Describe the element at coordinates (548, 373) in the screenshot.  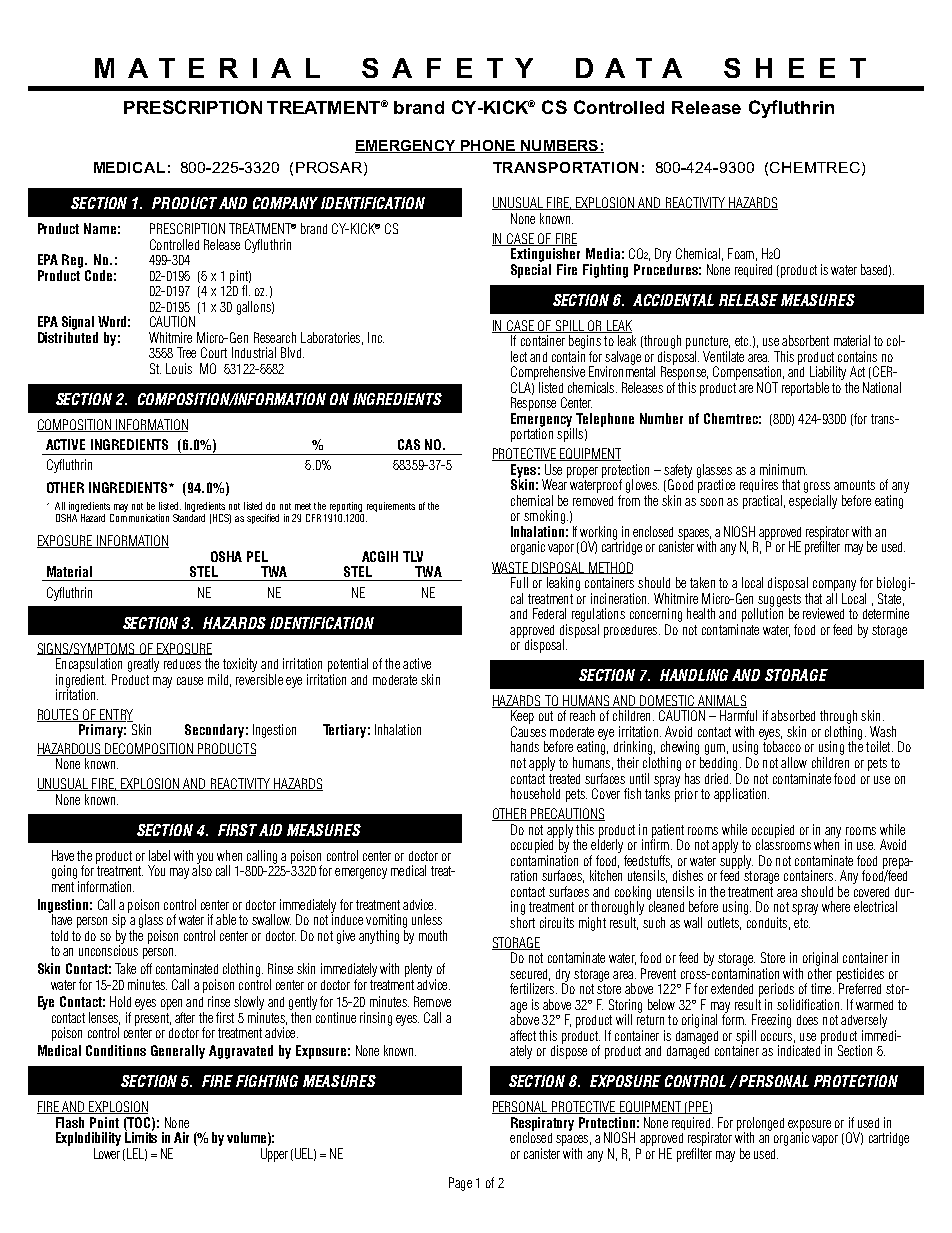
I see `Comprehensive` at that location.
